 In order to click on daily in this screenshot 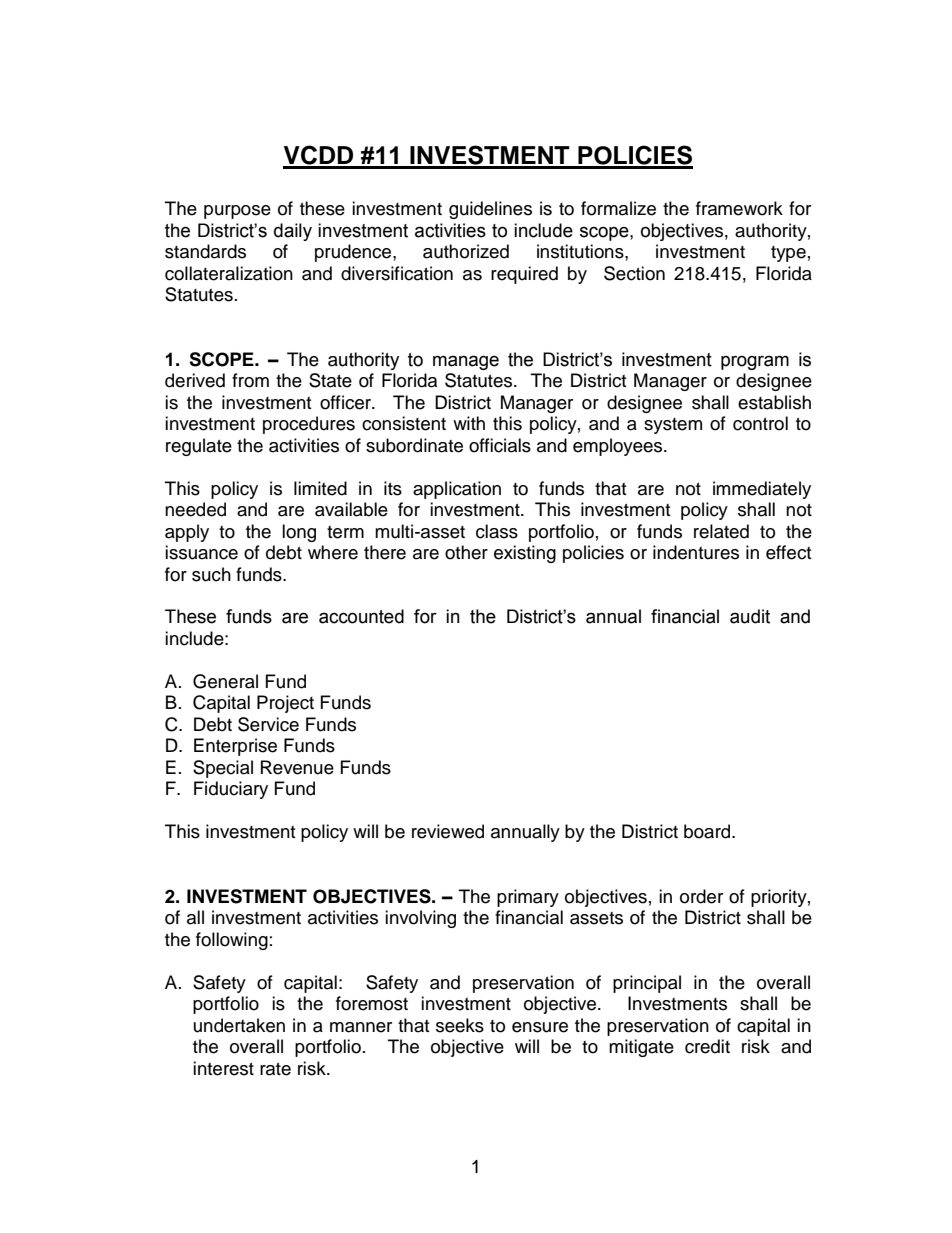, I will do `click(293, 232)`.
